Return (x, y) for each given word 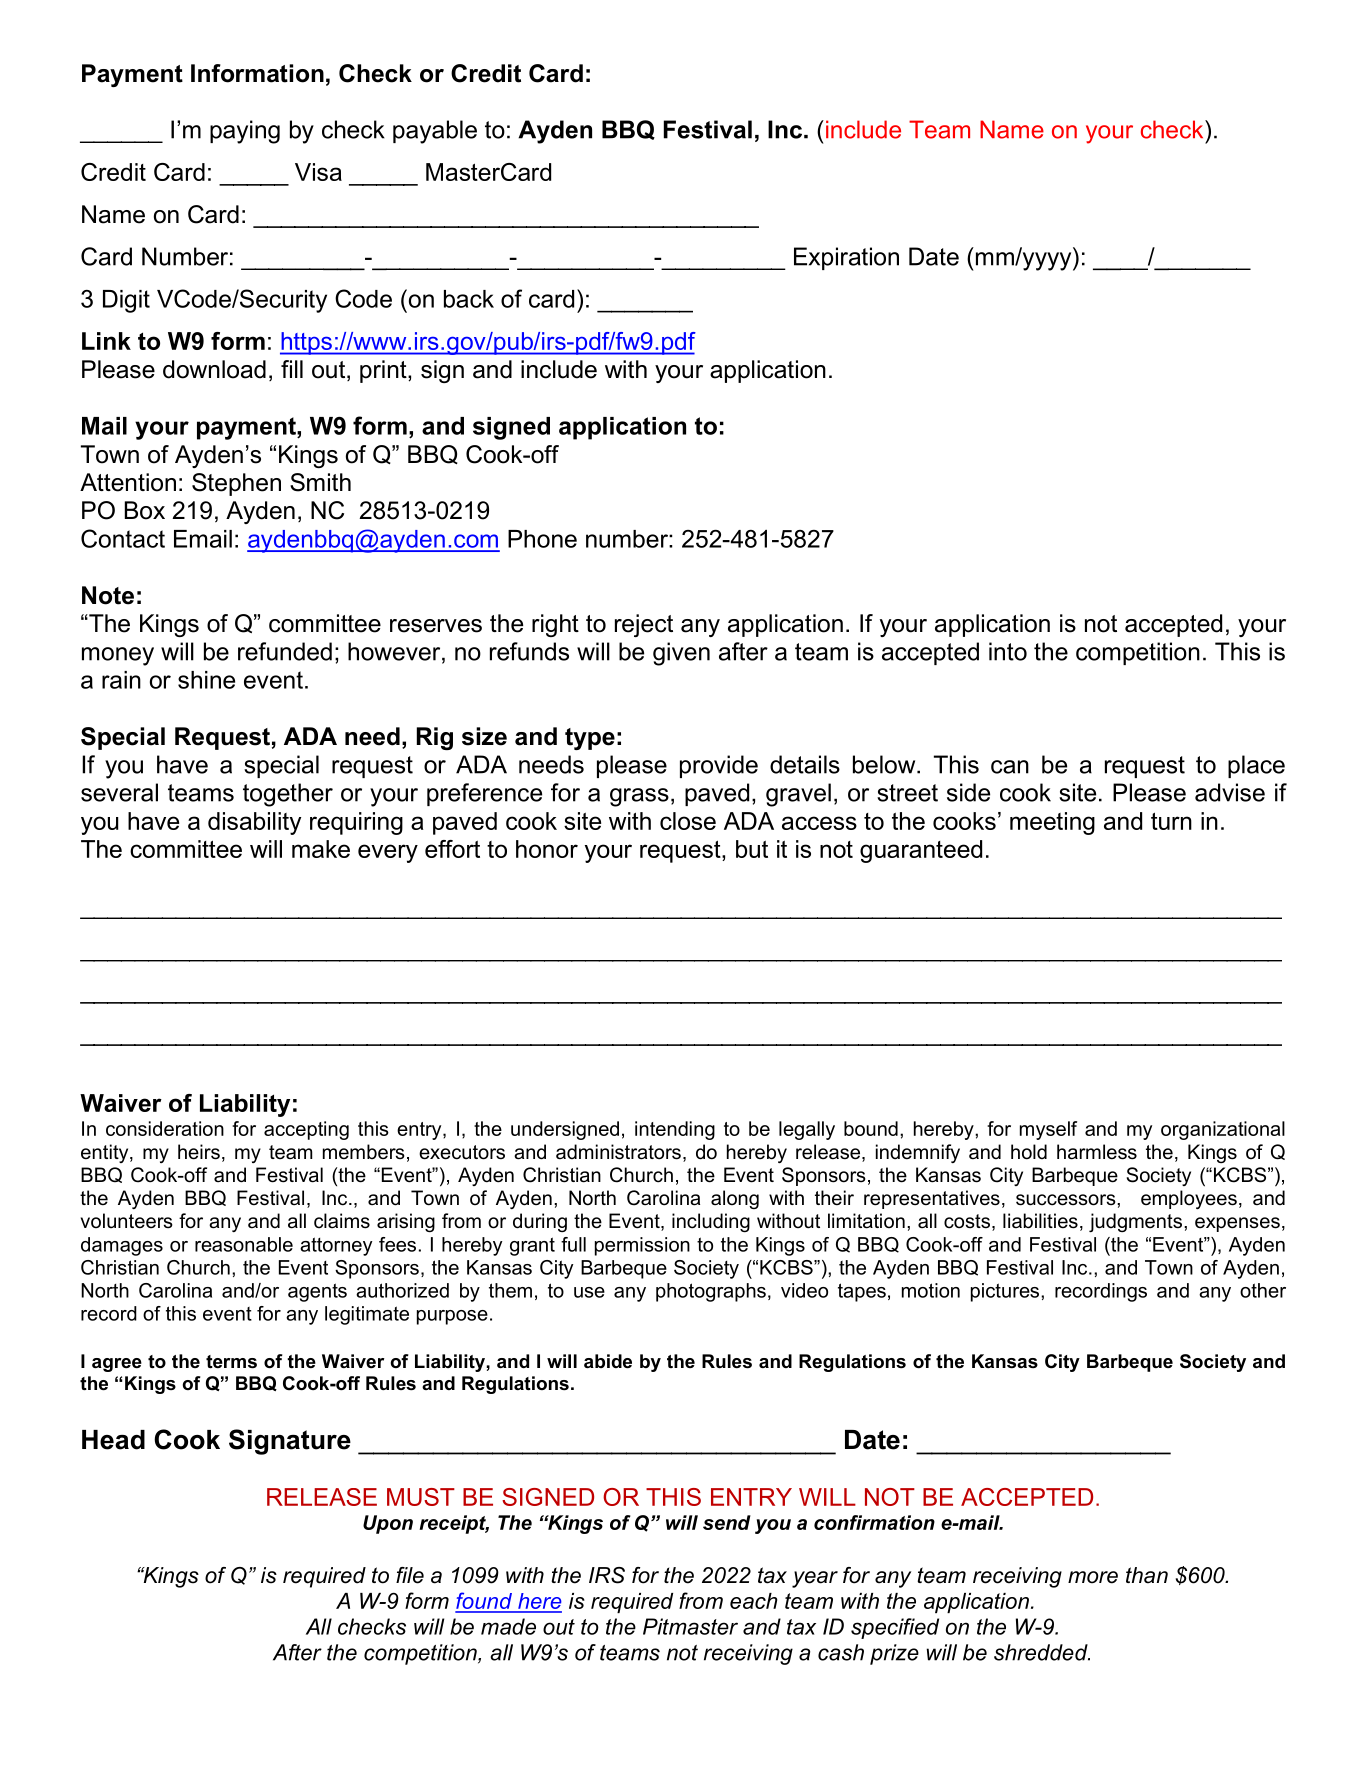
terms (231, 1362)
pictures (1006, 1292)
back (469, 299)
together (288, 795)
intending (675, 1130)
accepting (306, 1130)
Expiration (846, 258)
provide (719, 766)
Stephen (236, 484)
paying (245, 132)
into (1008, 651)
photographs (711, 1292)
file (410, 1575)
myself (1048, 1130)
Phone (542, 539)
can (1010, 767)
